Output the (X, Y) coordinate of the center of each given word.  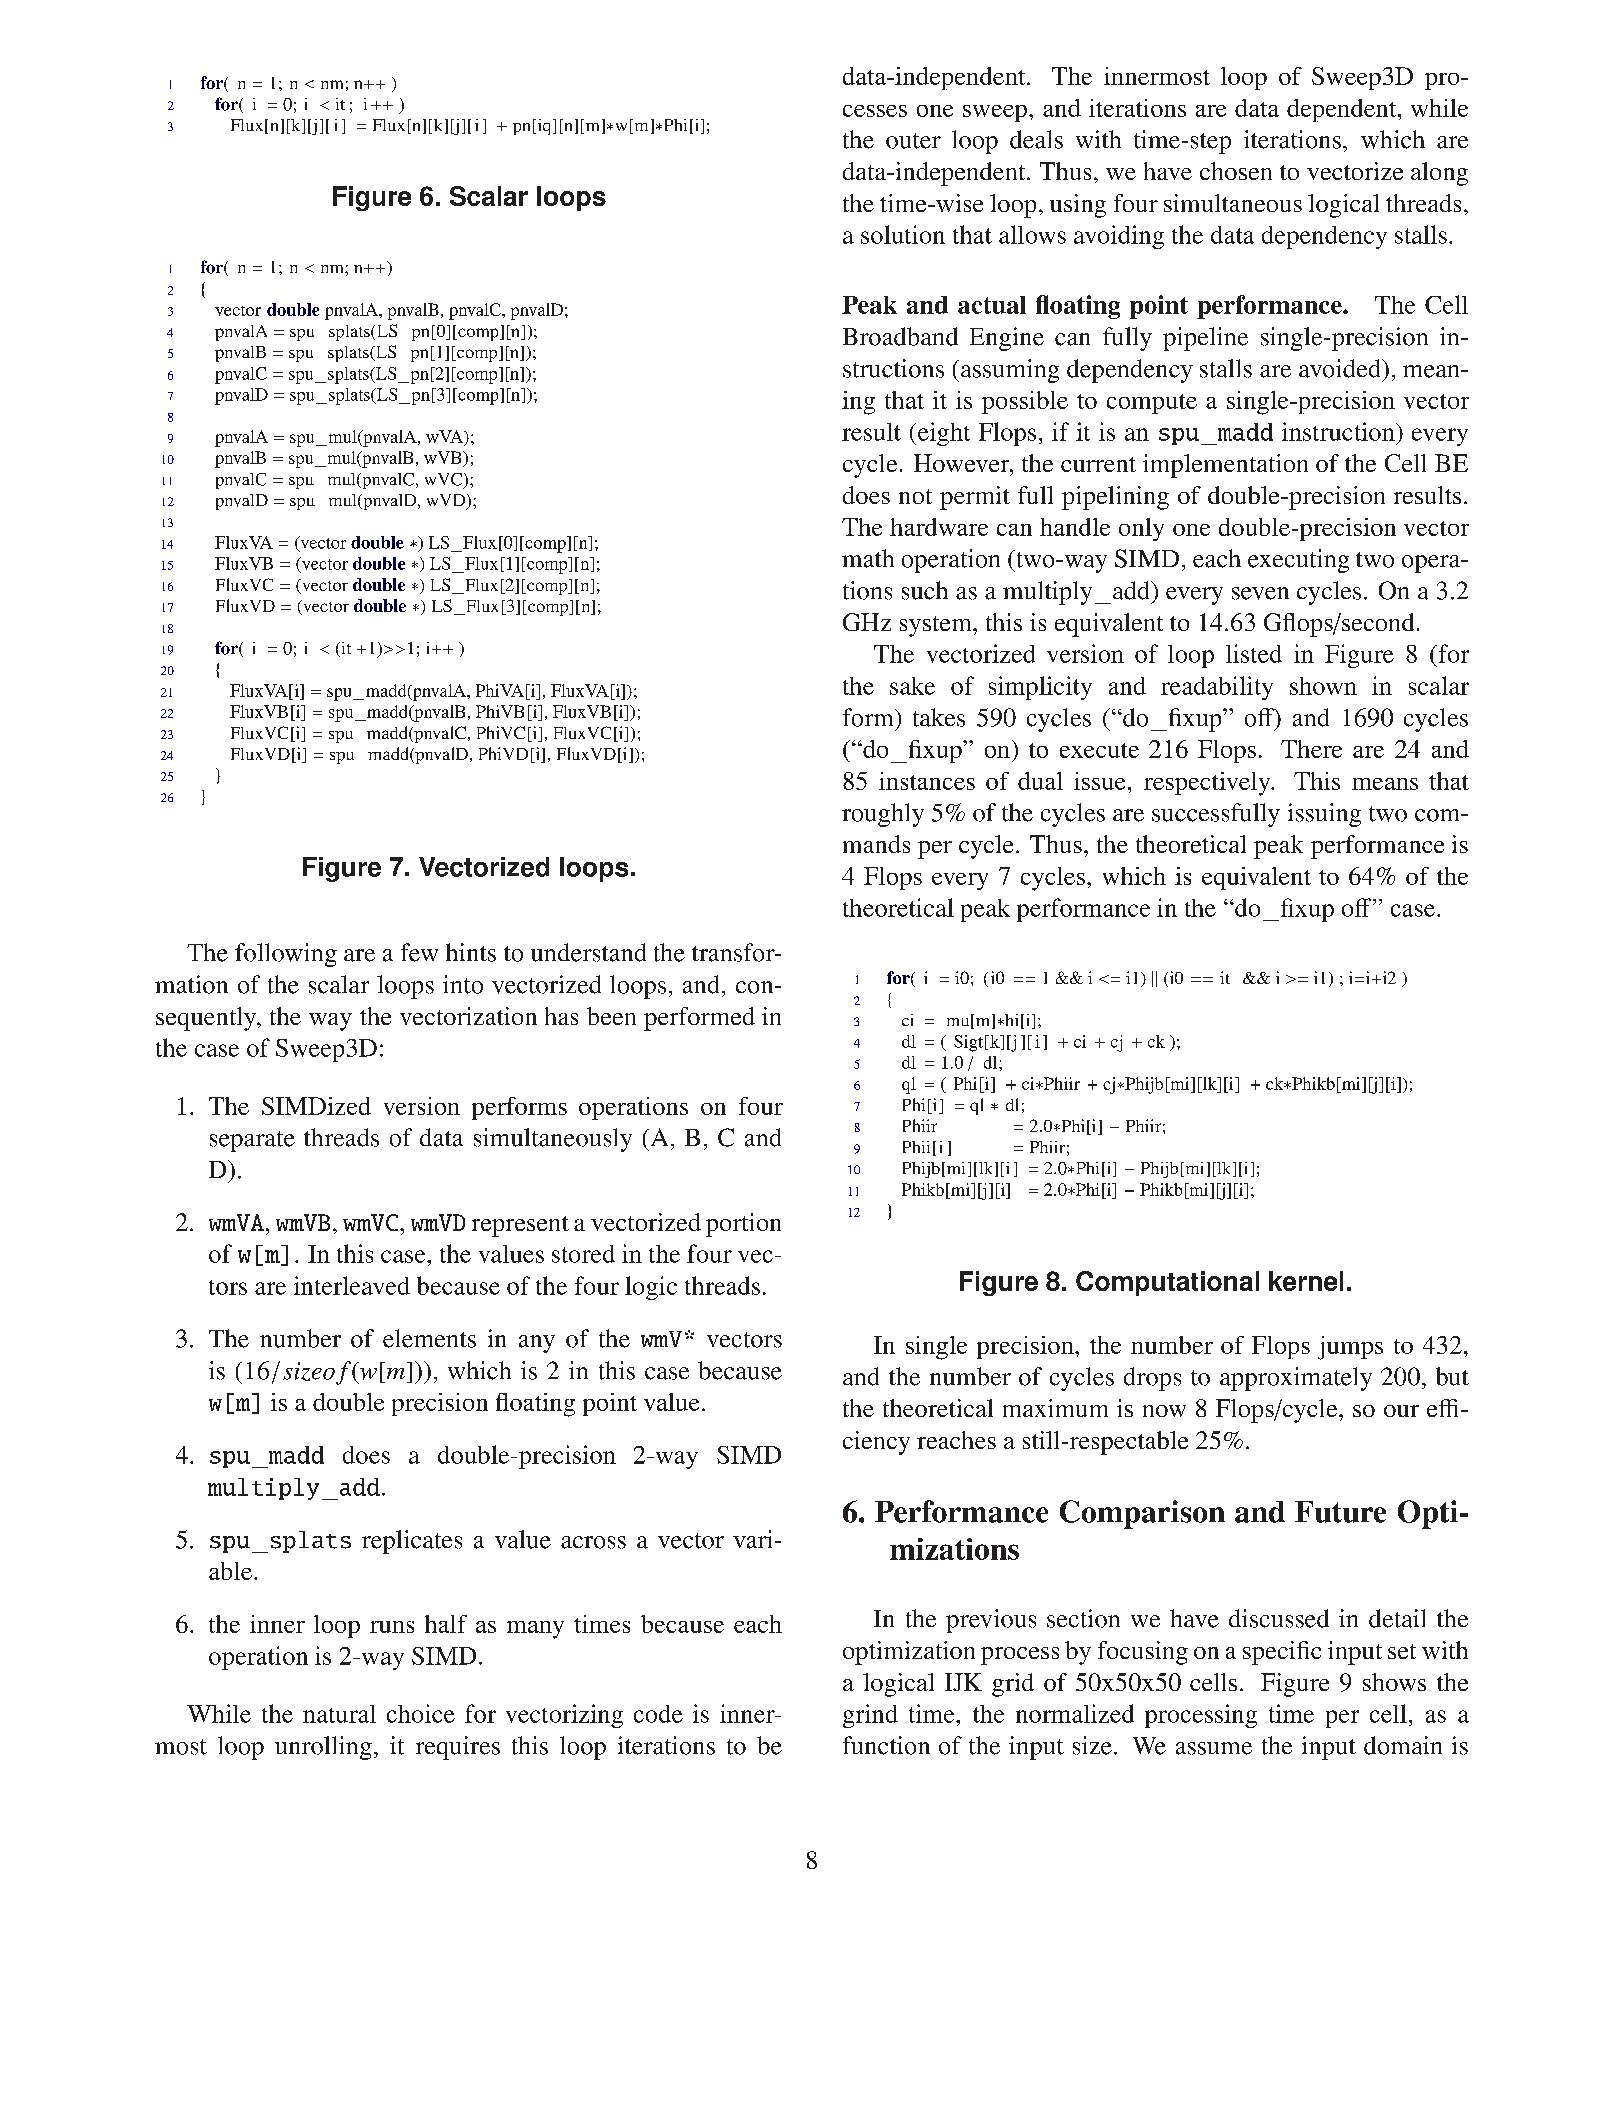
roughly (883, 815)
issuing (1324, 815)
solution (903, 234)
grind (870, 1716)
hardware (939, 527)
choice (421, 1713)
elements (429, 1338)
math (868, 558)
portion (743, 1225)
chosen (1236, 171)
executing (1298, 561)
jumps (1350, 1348)
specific (1282, 1653)
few (419, 952)
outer (913, 141)
